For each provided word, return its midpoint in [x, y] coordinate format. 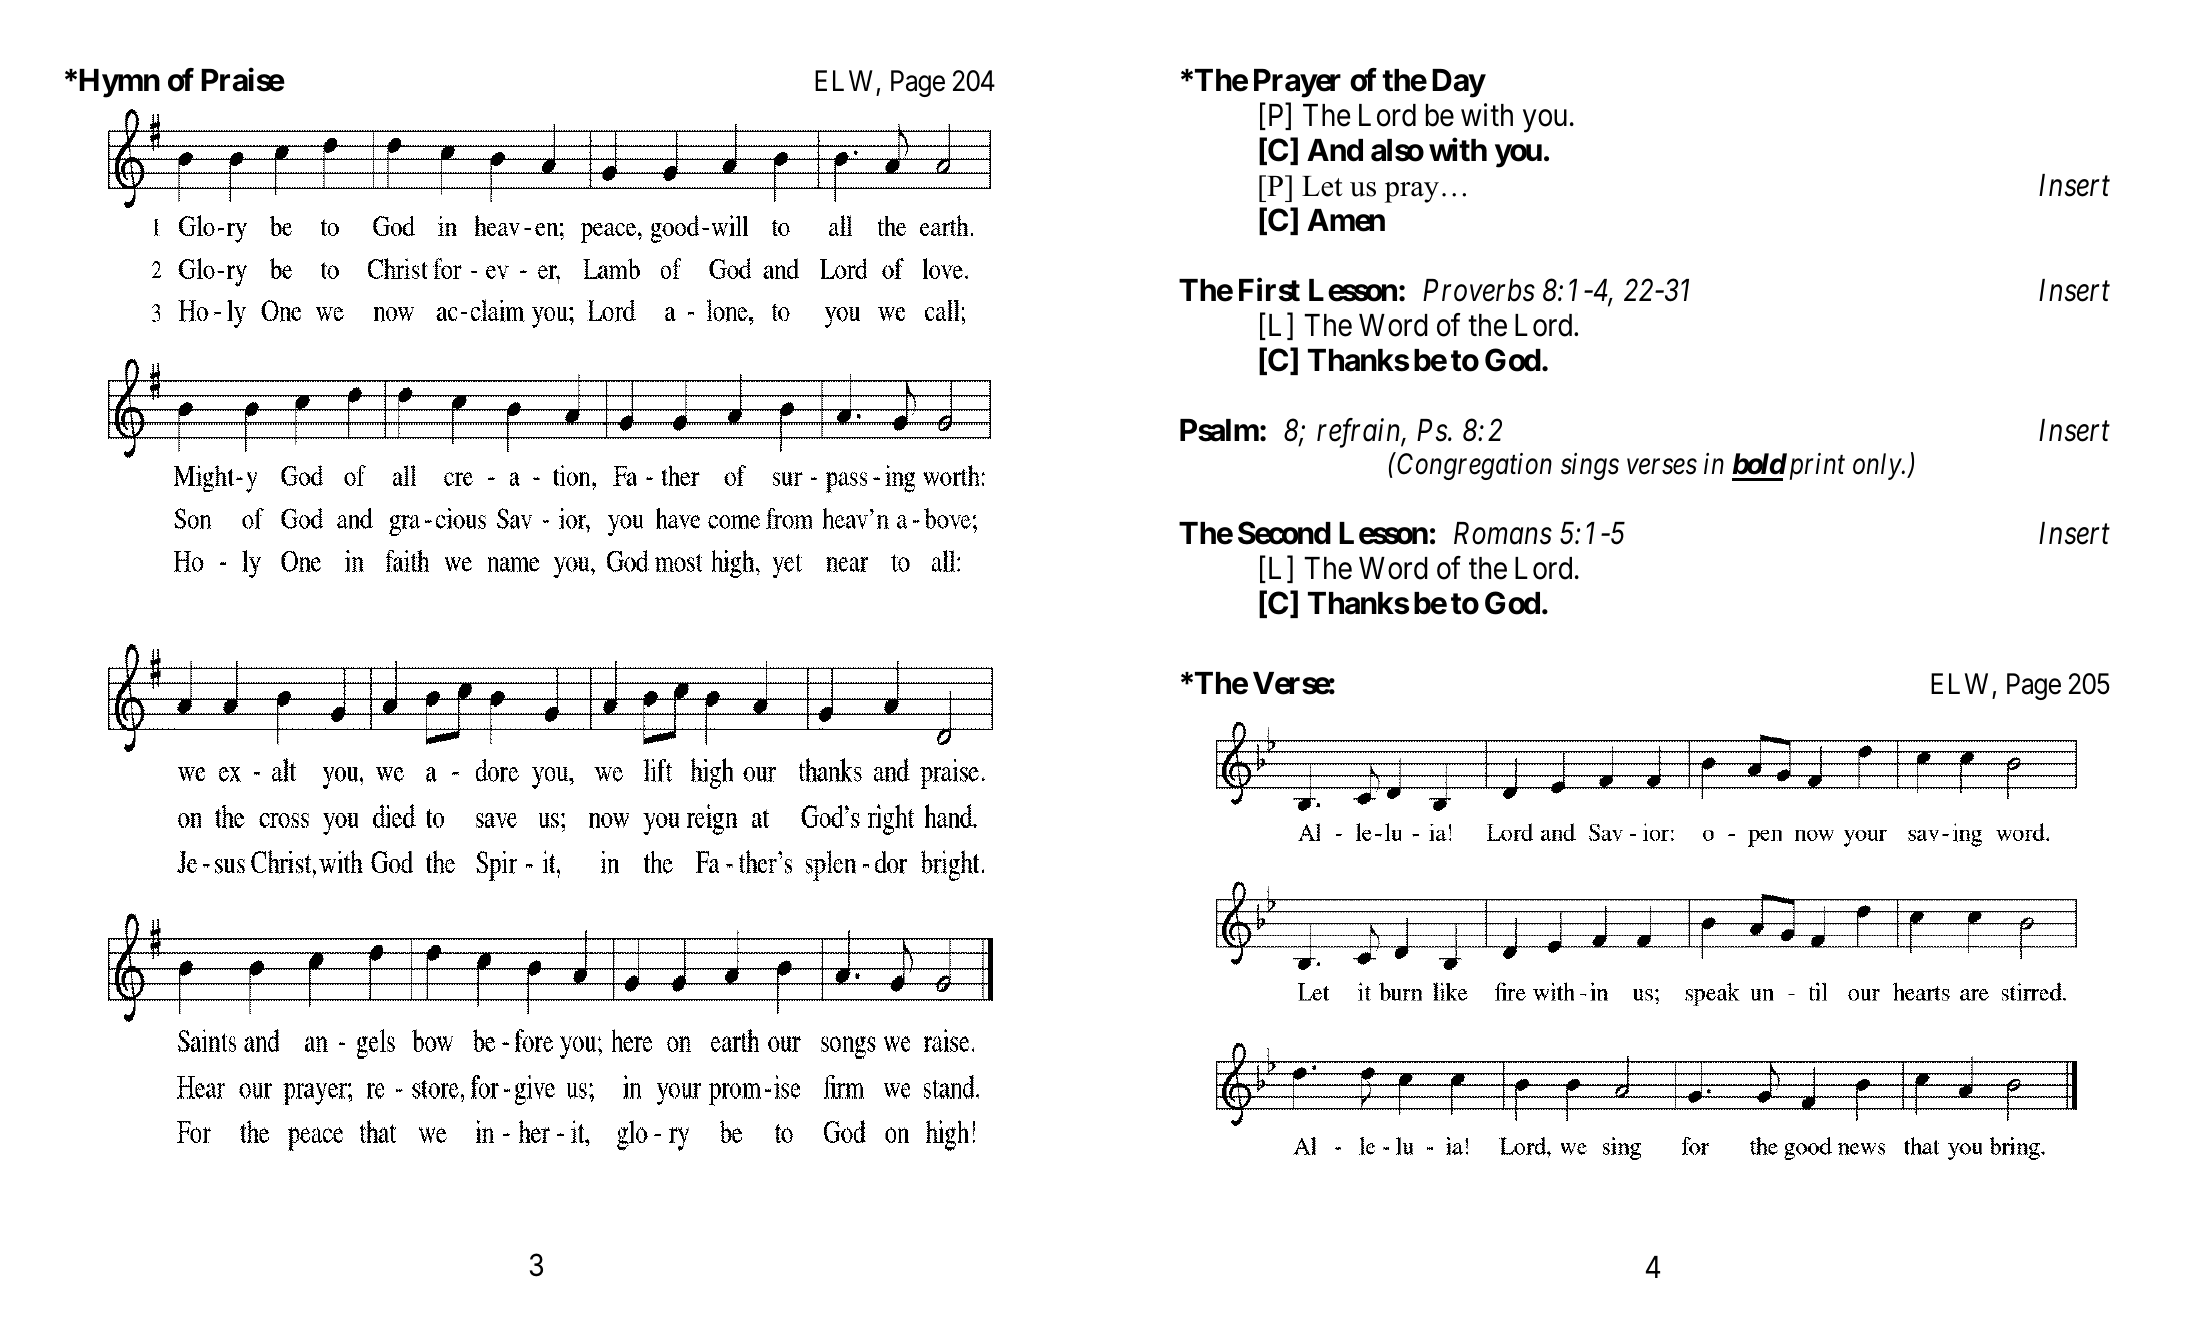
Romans [1503, 533]
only [1878, 466]
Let [1322, 186]
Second [1284, 533]
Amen [1346, 220]
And [1335, 150]
